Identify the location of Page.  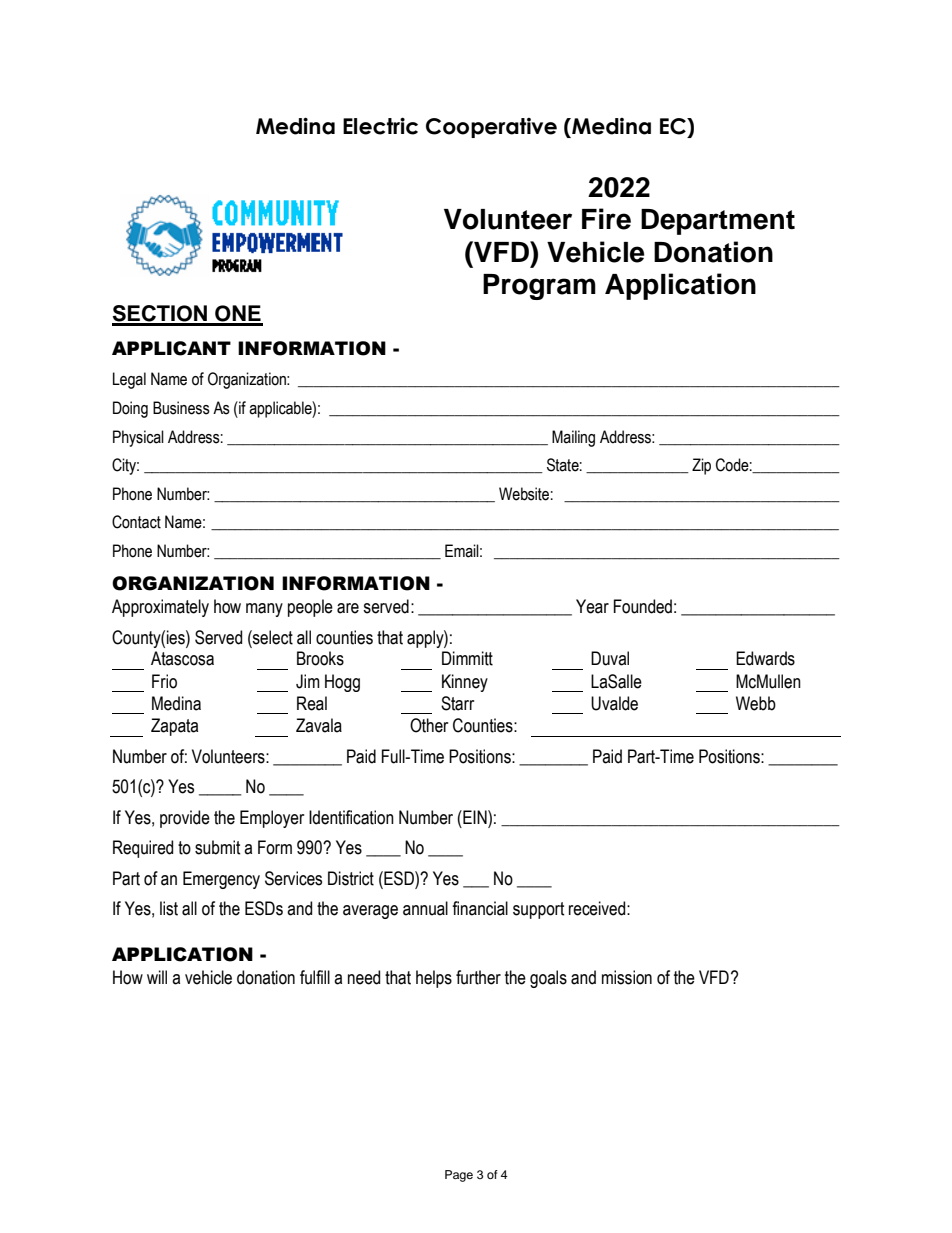
(459, 1176).
